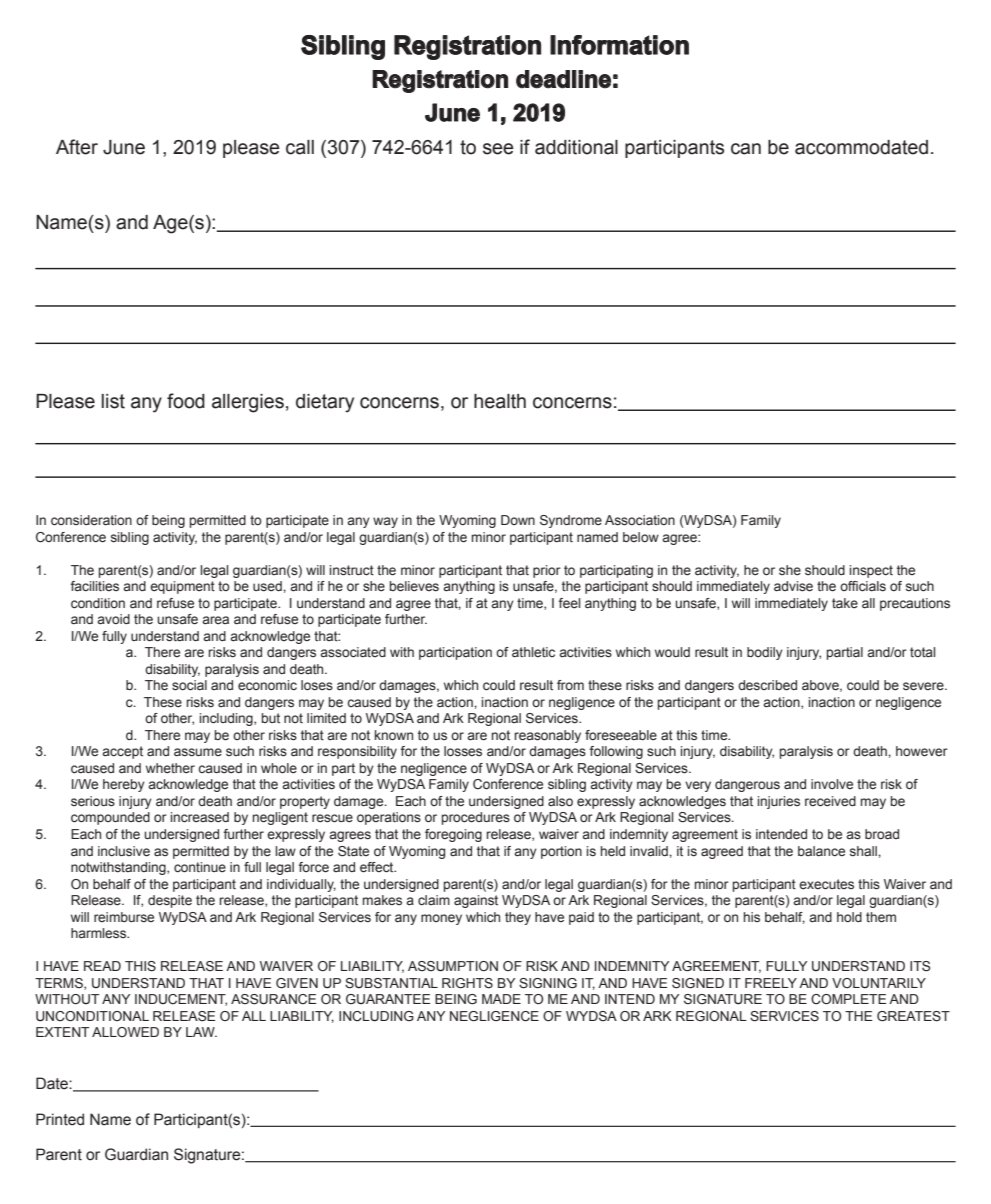 The height and width of the screenshot is (1204, 991). What do you see at coordinates (182, 587) in the screenshot?
I see `equipment` at bounding box center [182, 587].
